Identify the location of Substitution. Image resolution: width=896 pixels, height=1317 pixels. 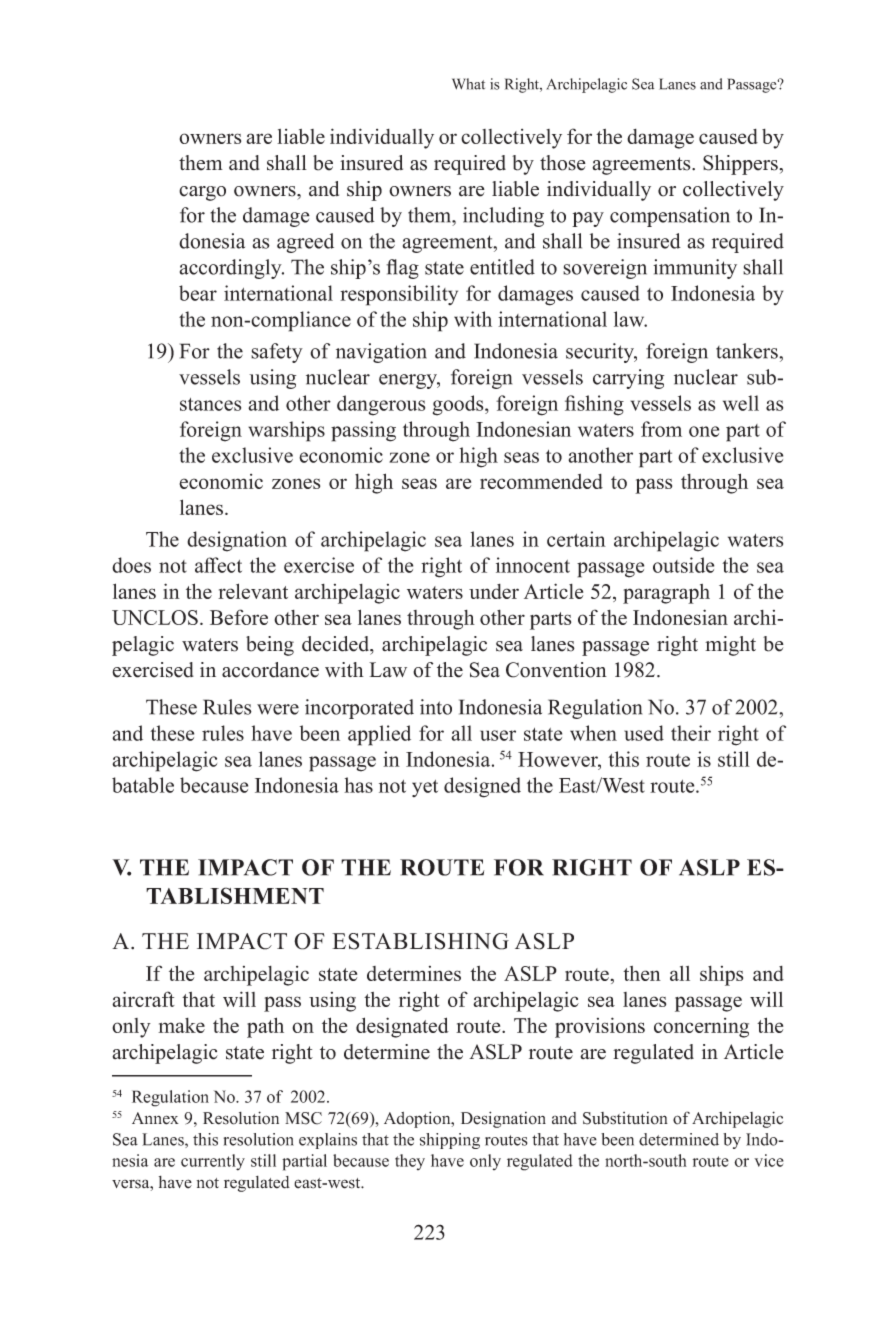
(625, 1118).
